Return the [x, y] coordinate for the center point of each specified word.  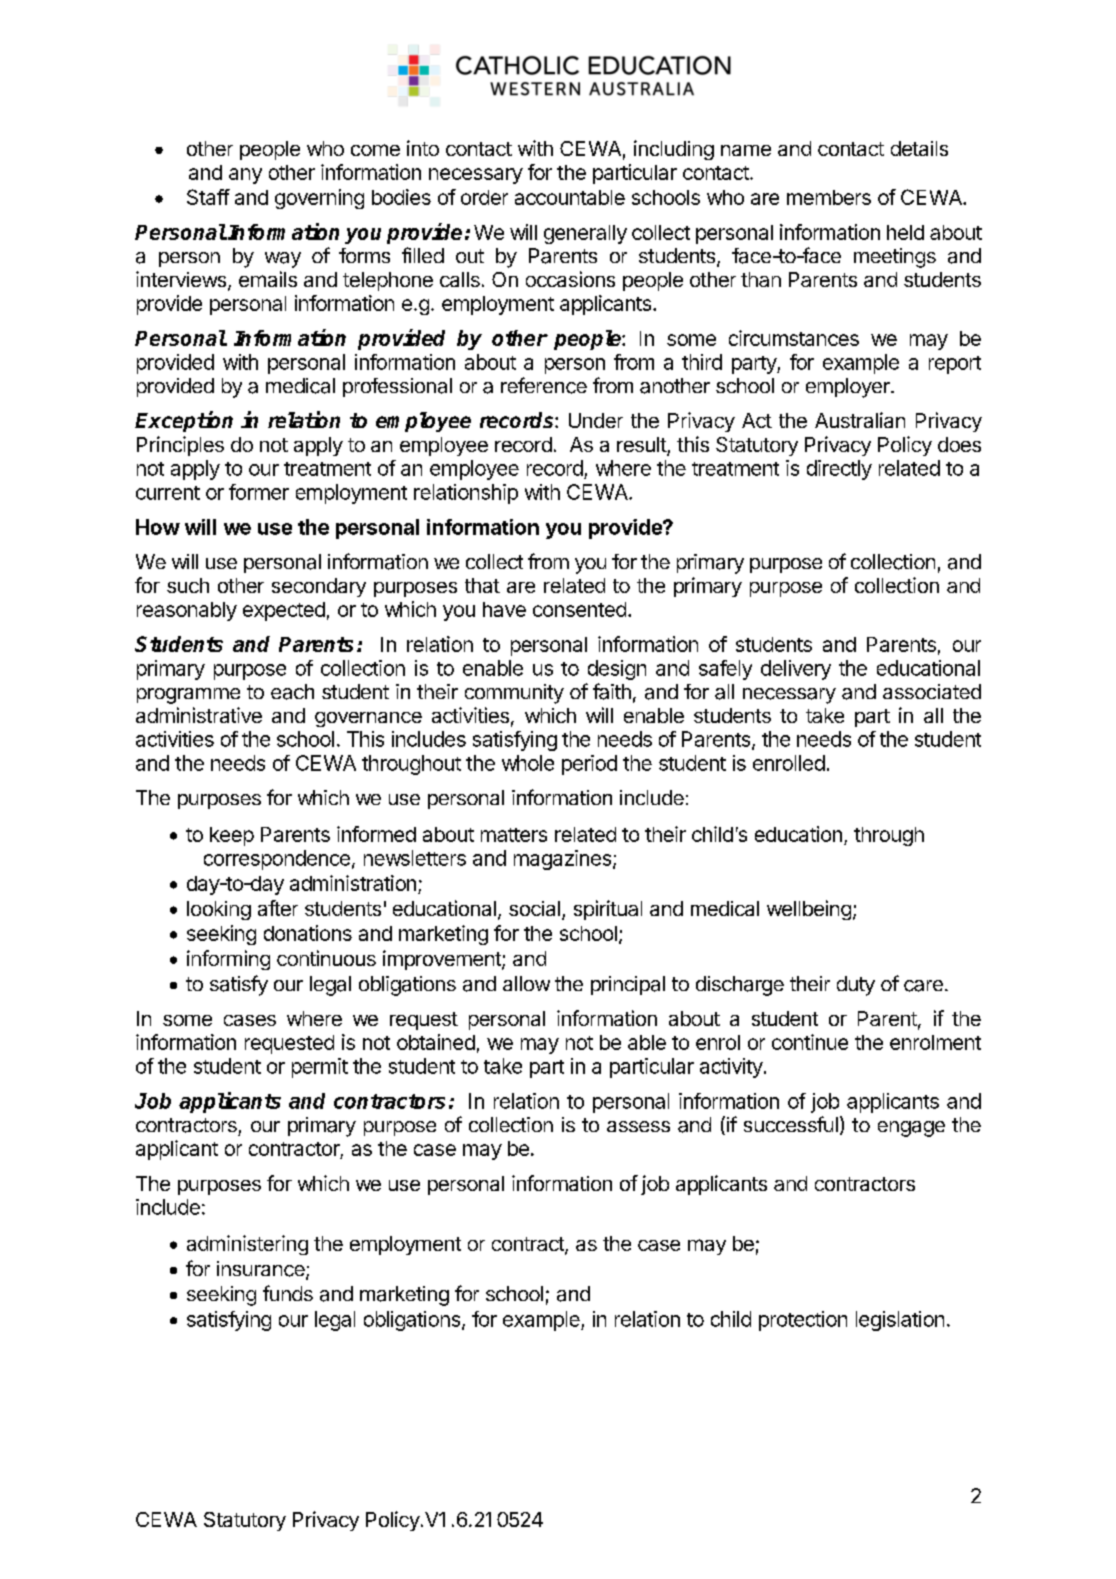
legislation [900, 1321]
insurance [262, 1270]
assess [638, 1126]
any [245, 176]
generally [585, 234]
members [829, 197]
